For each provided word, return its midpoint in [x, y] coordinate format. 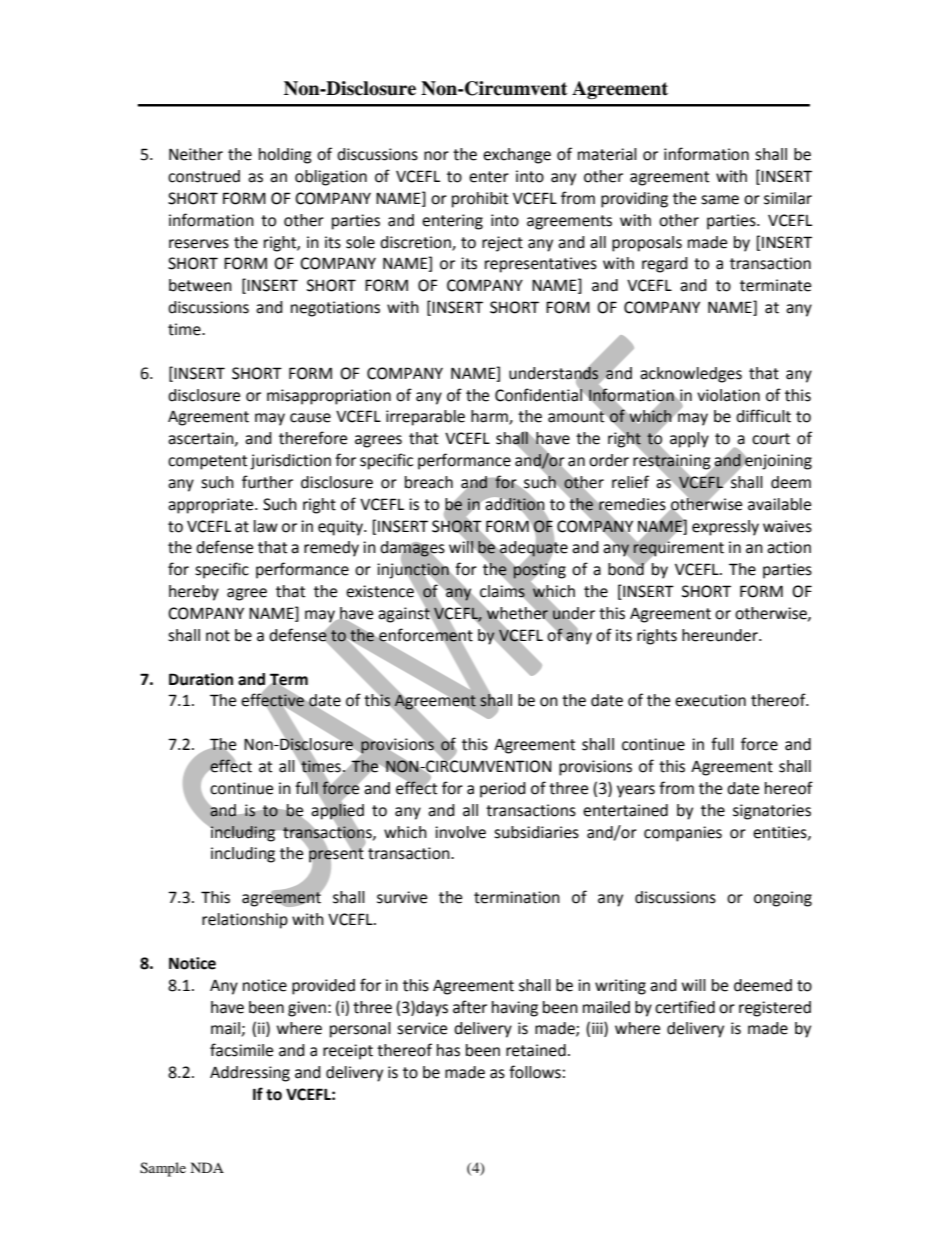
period [503, 790]
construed [204, 176]
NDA [207, 1167]
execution [710, 700]
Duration [201, 679]
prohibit [480, 200]
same [720, 200]
